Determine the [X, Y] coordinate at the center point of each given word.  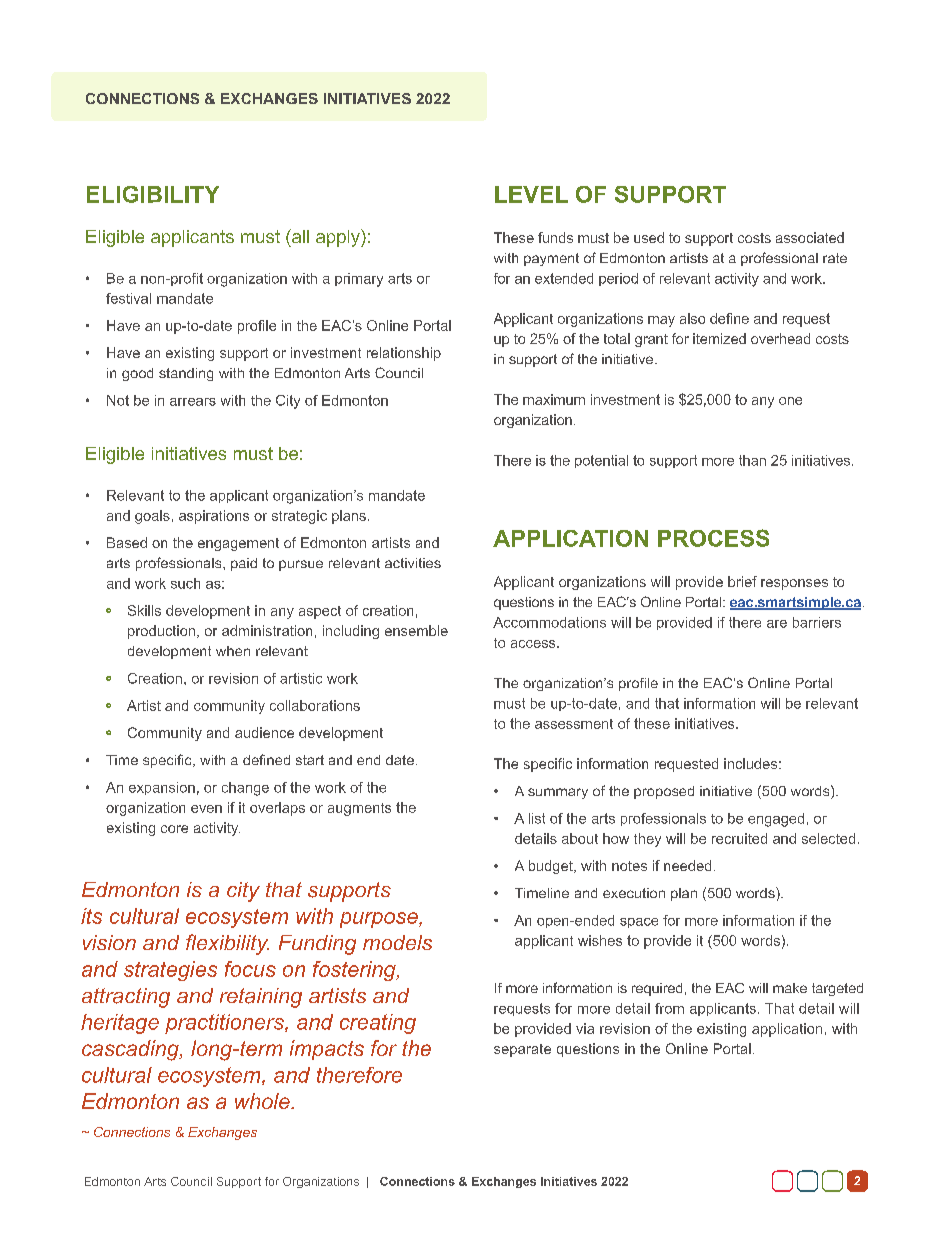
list [537, 818]
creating [378, 1024]
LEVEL [531, 194]
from [669, 1008]
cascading [131, 1050]
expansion [162, 788]
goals [152, 517]
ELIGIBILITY [153, 194]
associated [810, 237]
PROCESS [713, 538]
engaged [776, 820]
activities [413, 563]
